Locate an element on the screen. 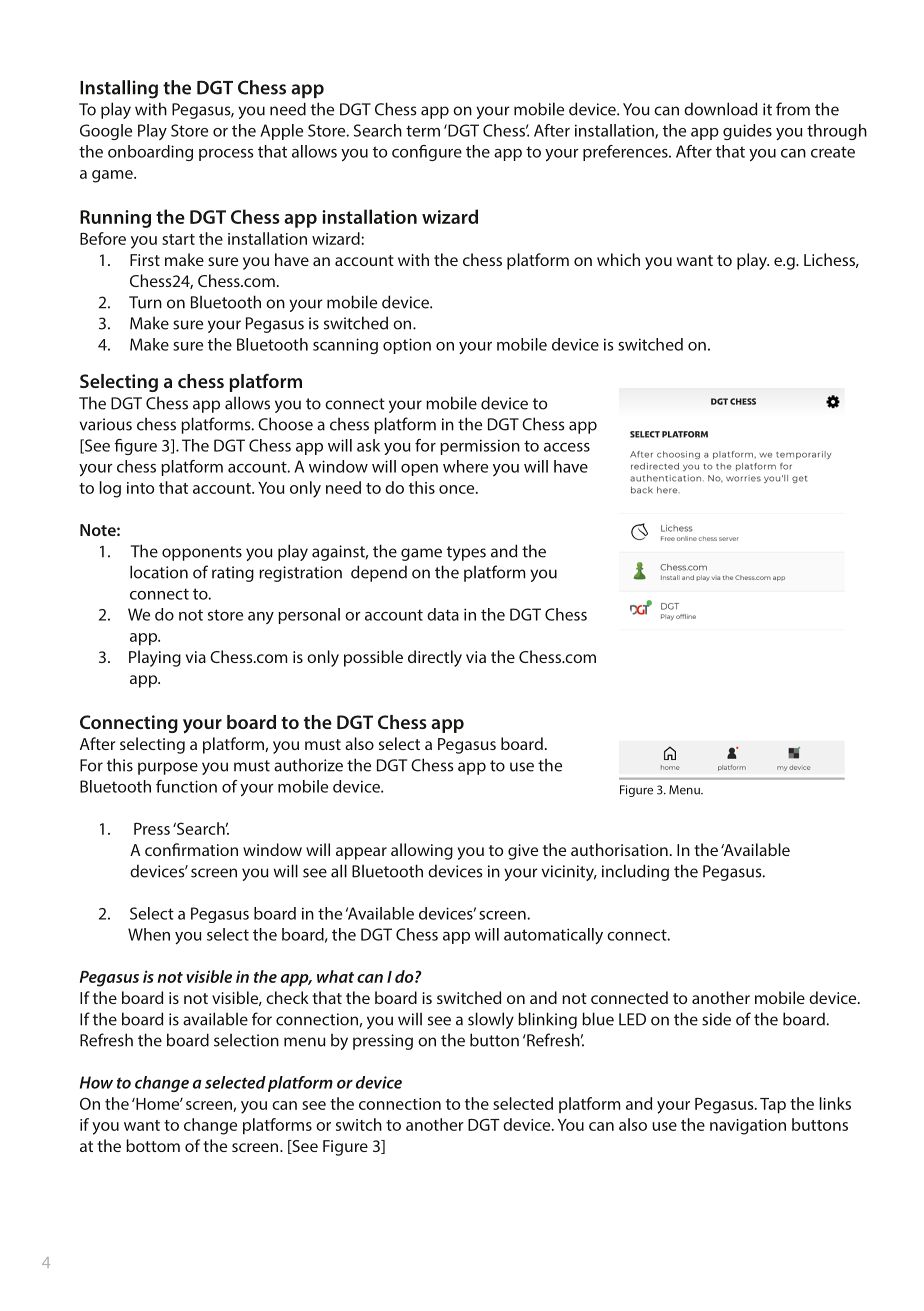 The width and height of the screenshot is (924, 1311). authorisation is located at coordinates (619, 849).
